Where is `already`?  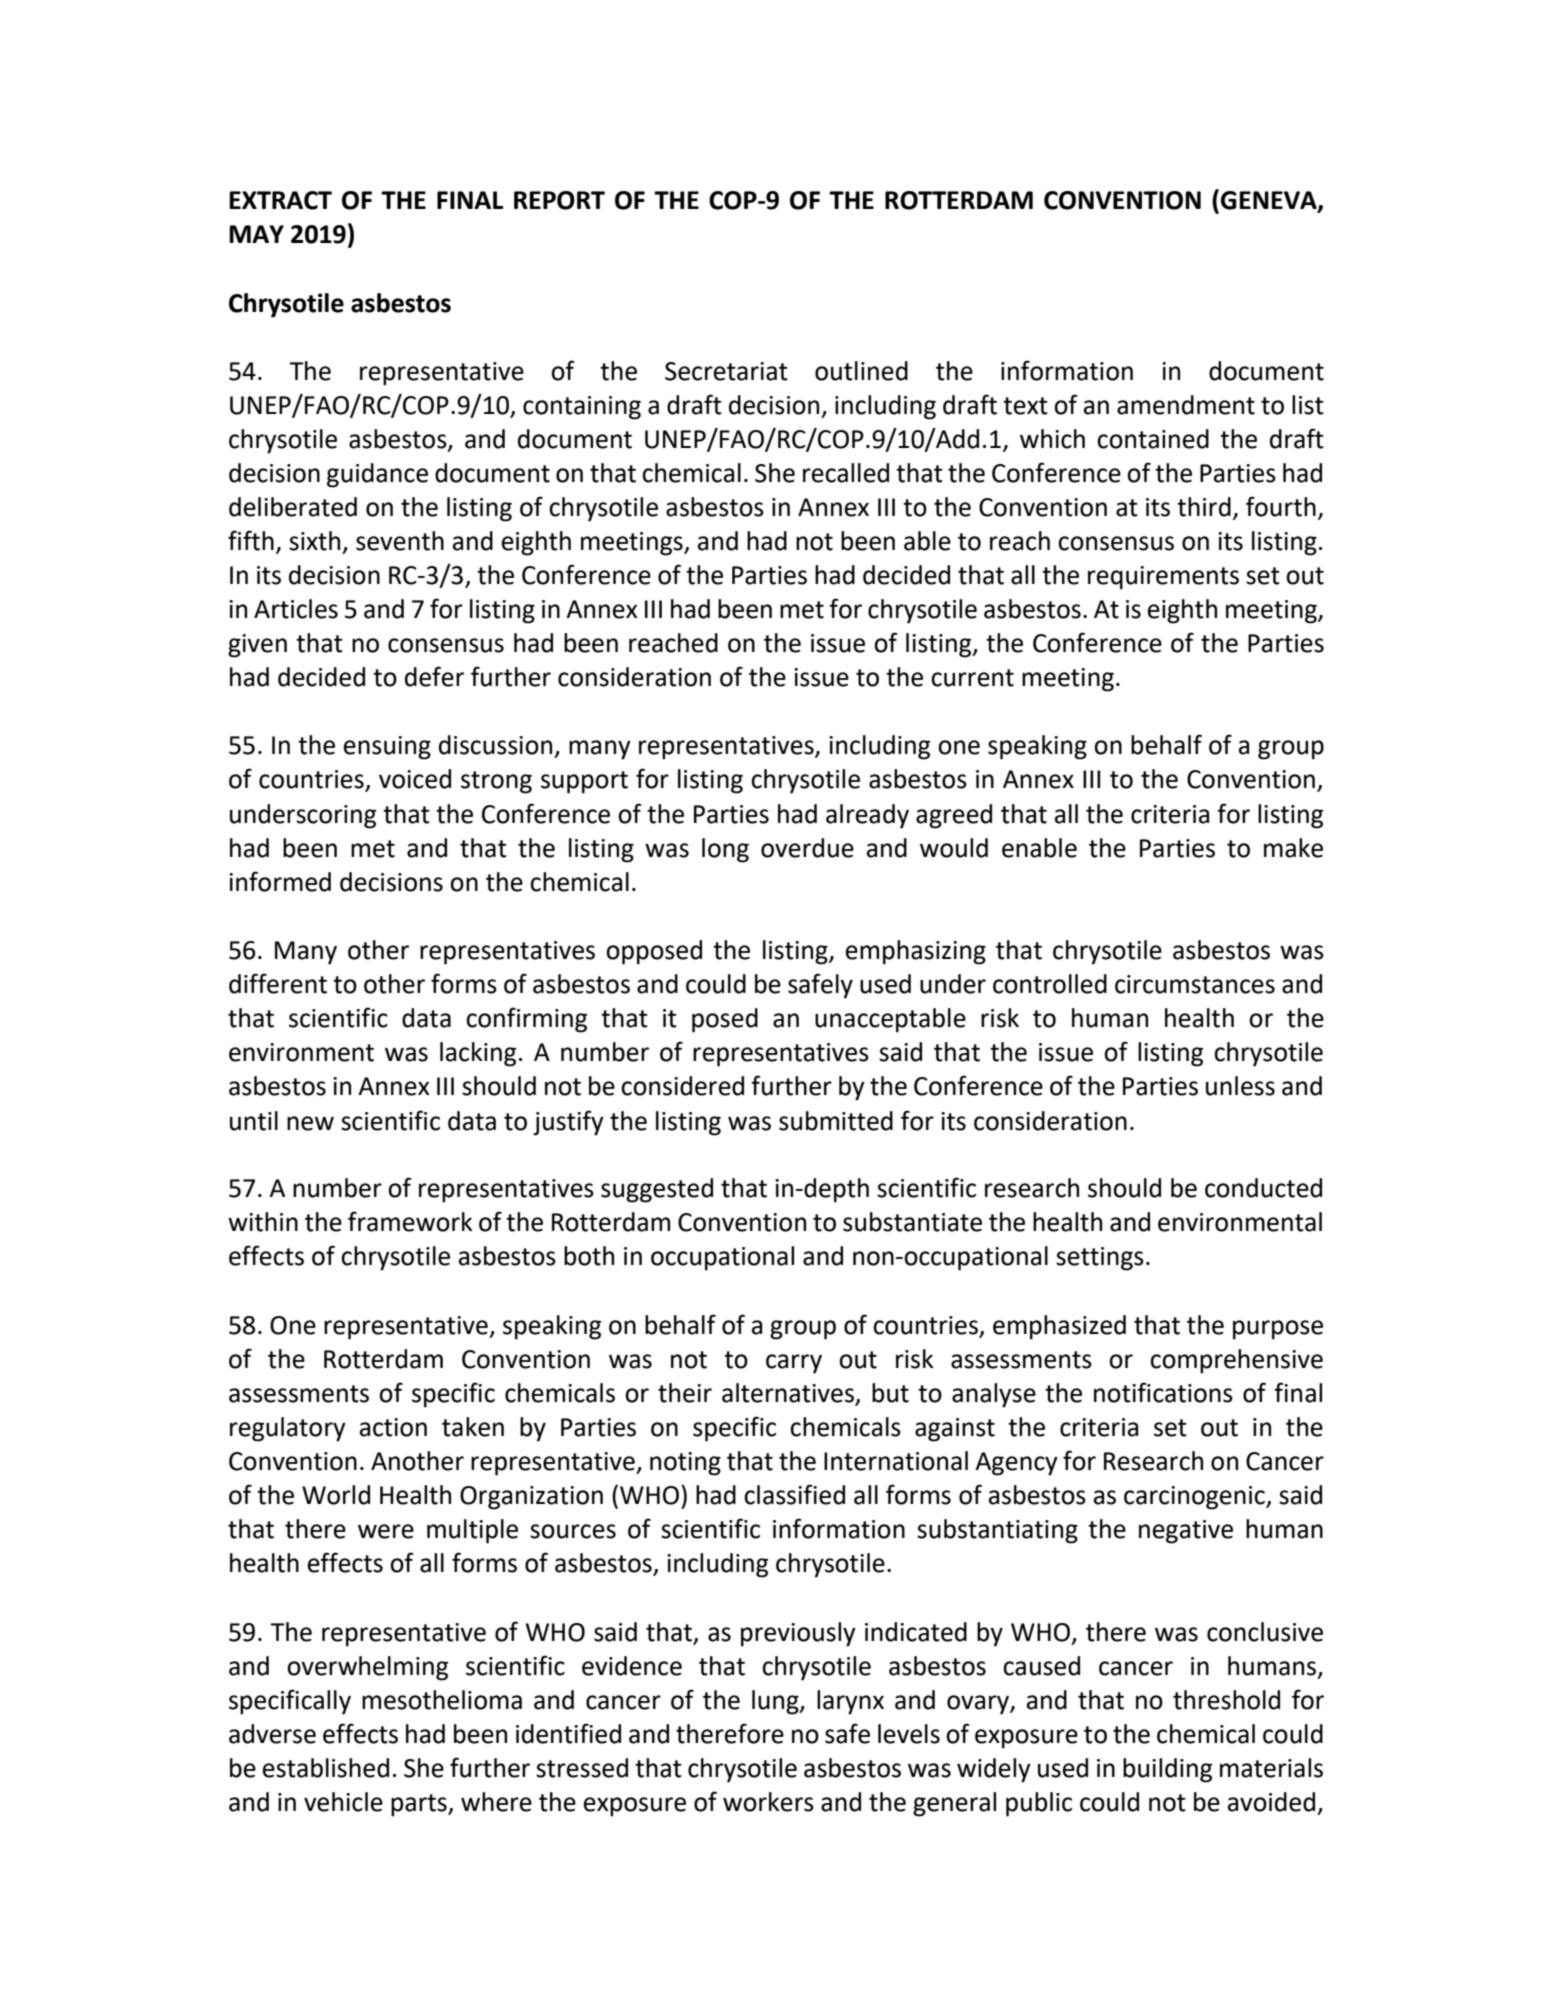
already is located at coordinates (867, 816).
